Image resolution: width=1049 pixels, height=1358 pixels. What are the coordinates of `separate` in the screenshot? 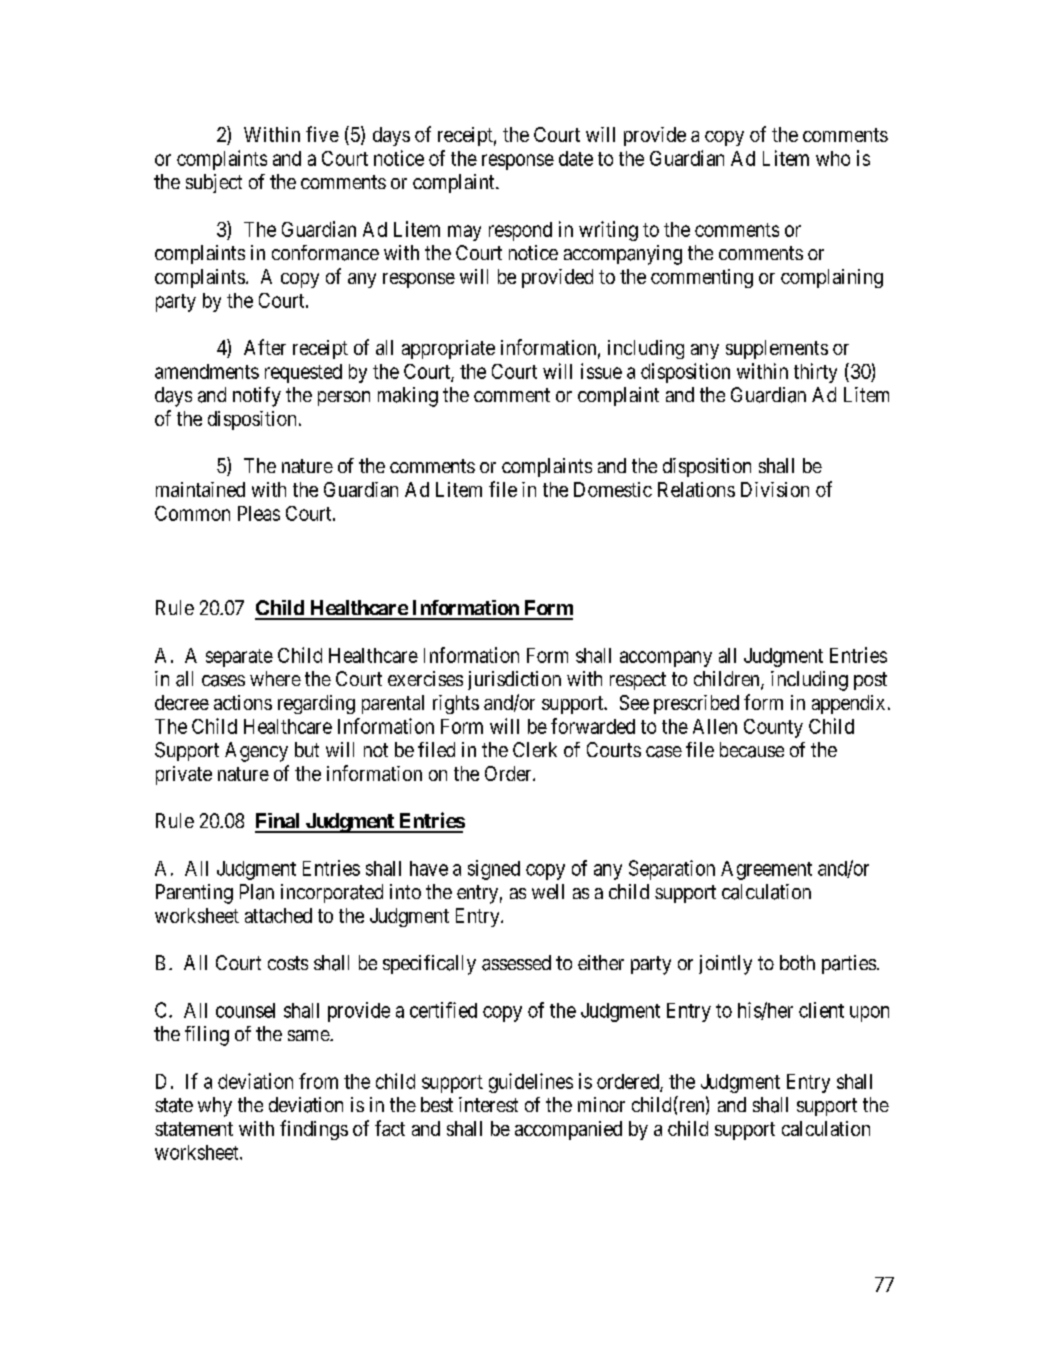 It's located at (239, 658).
